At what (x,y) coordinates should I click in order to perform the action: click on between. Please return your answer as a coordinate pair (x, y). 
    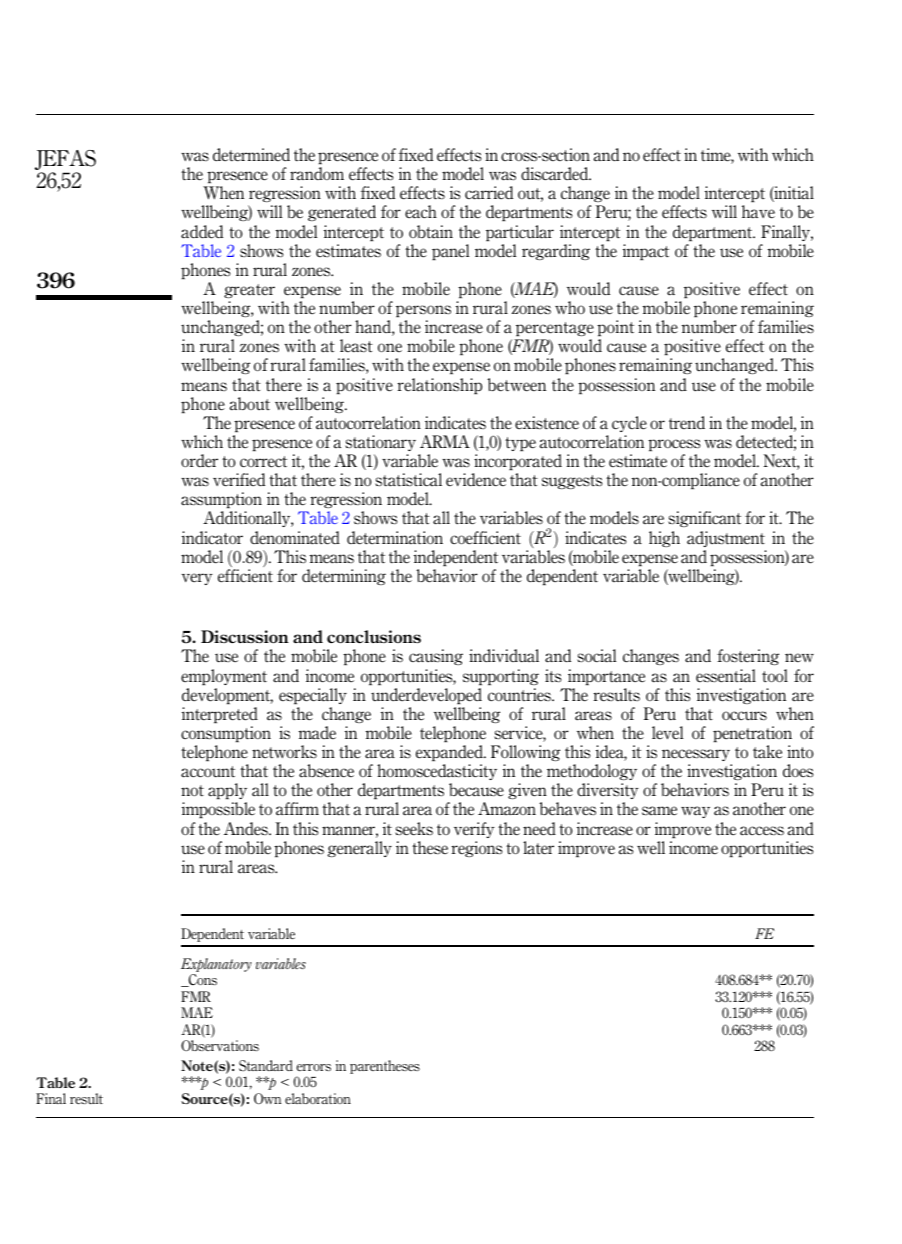
    Looking at the image, I should click on (516, 385).
